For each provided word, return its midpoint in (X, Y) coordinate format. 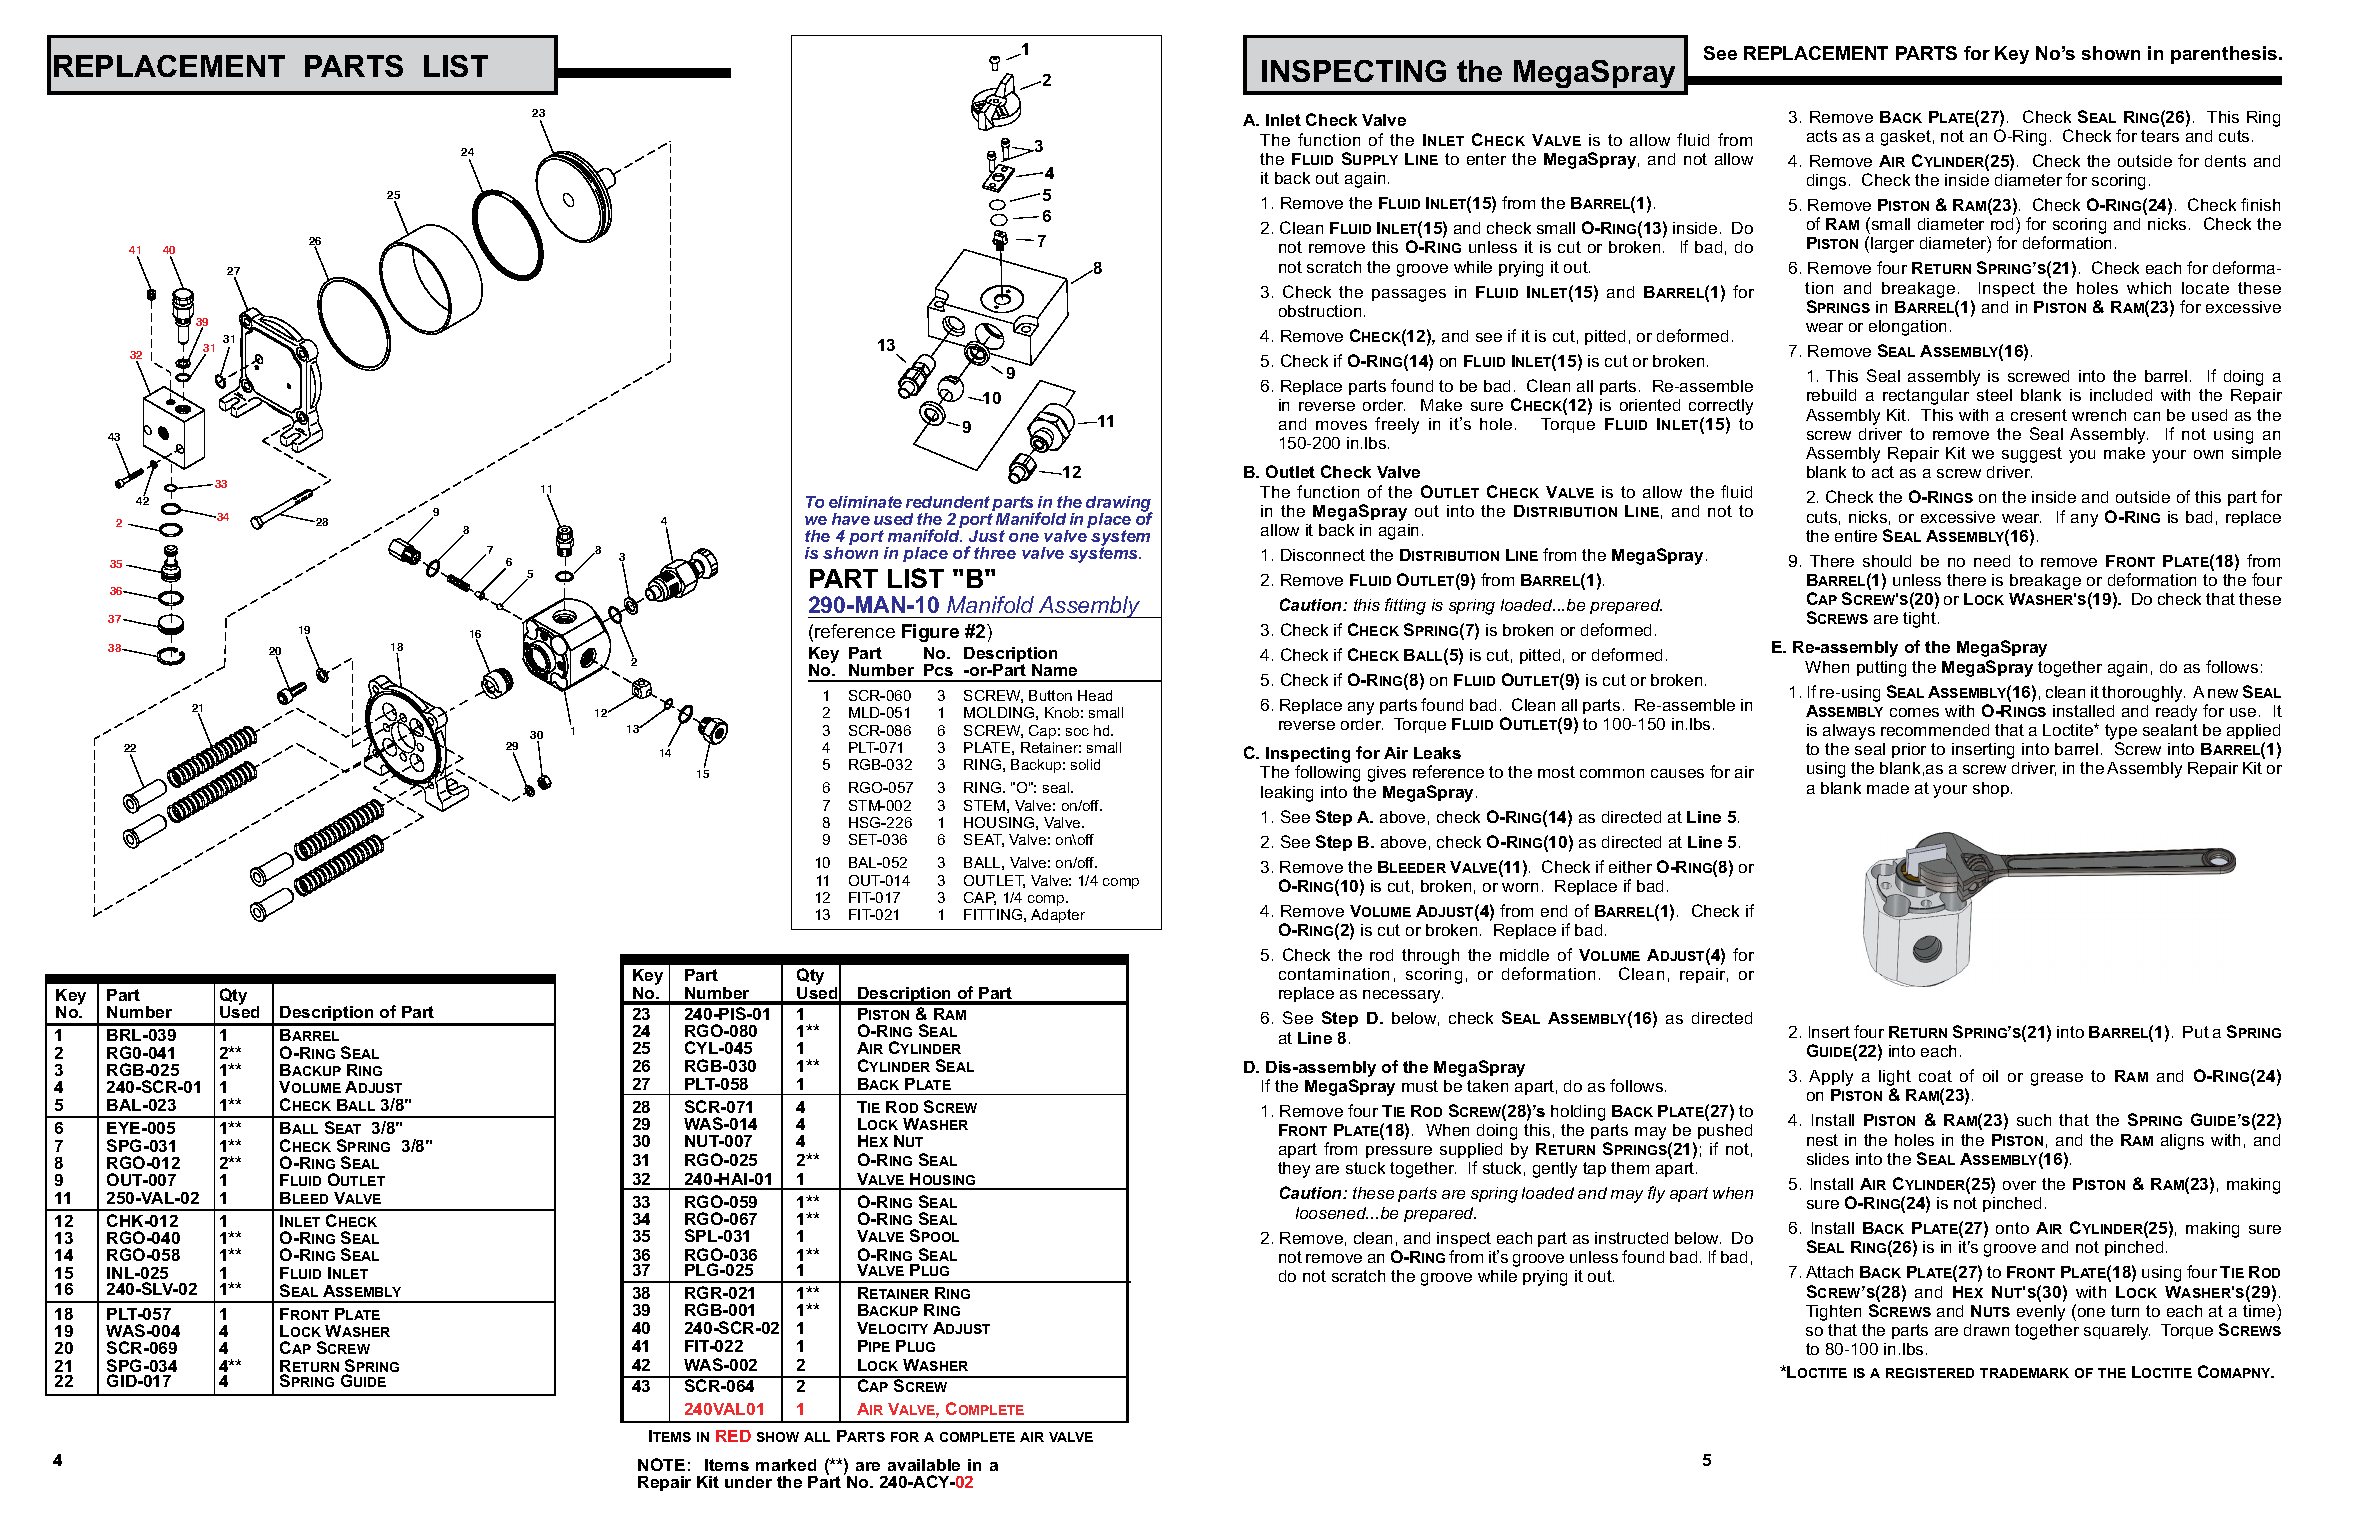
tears (2160, 136)
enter (1486, 159)
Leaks (1437, 753)
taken (1487, 1086)
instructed (1631, 1238)
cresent (2039, 415)
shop (1992, 789)
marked (786, 1465)
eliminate (865, 502)
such (2034, 1120)
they (1294, 1170)
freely (1397, 425)
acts (1822, 136)
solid (1085, 764)
